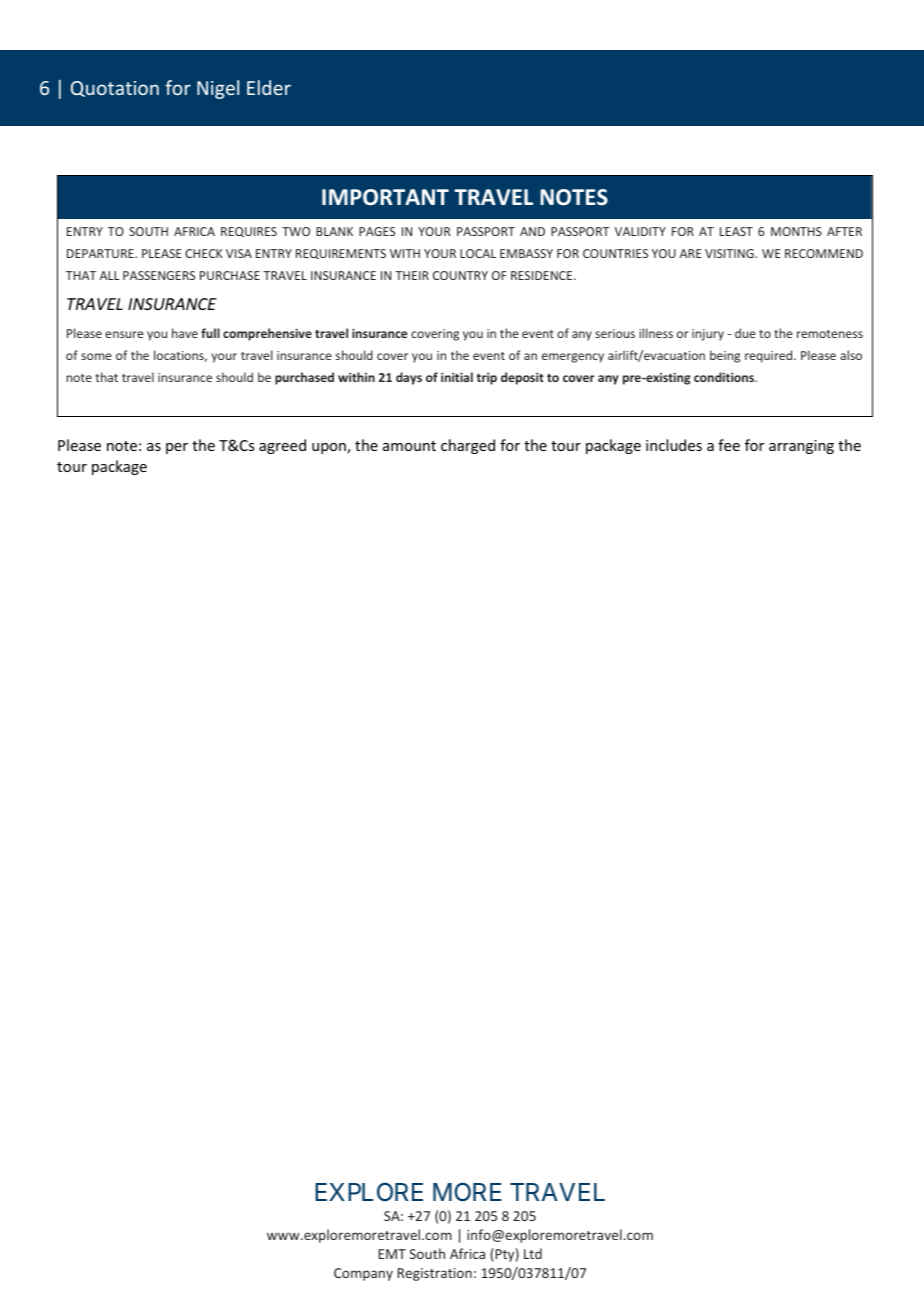 The height and width of the screenshot is (1308, 924). I want to click on Company, so click(363, 1274).
